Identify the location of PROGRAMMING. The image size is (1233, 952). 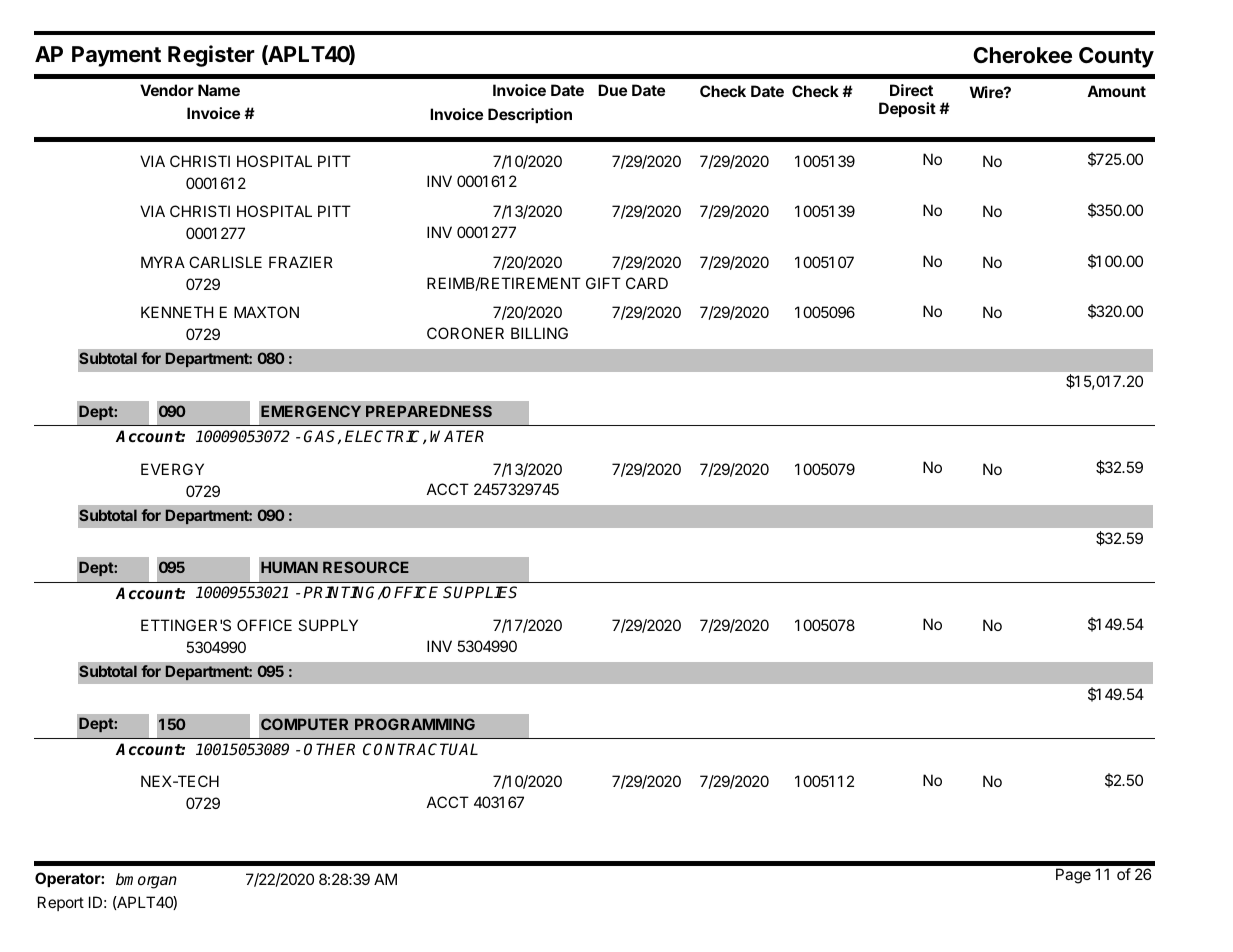
(415, 724).
